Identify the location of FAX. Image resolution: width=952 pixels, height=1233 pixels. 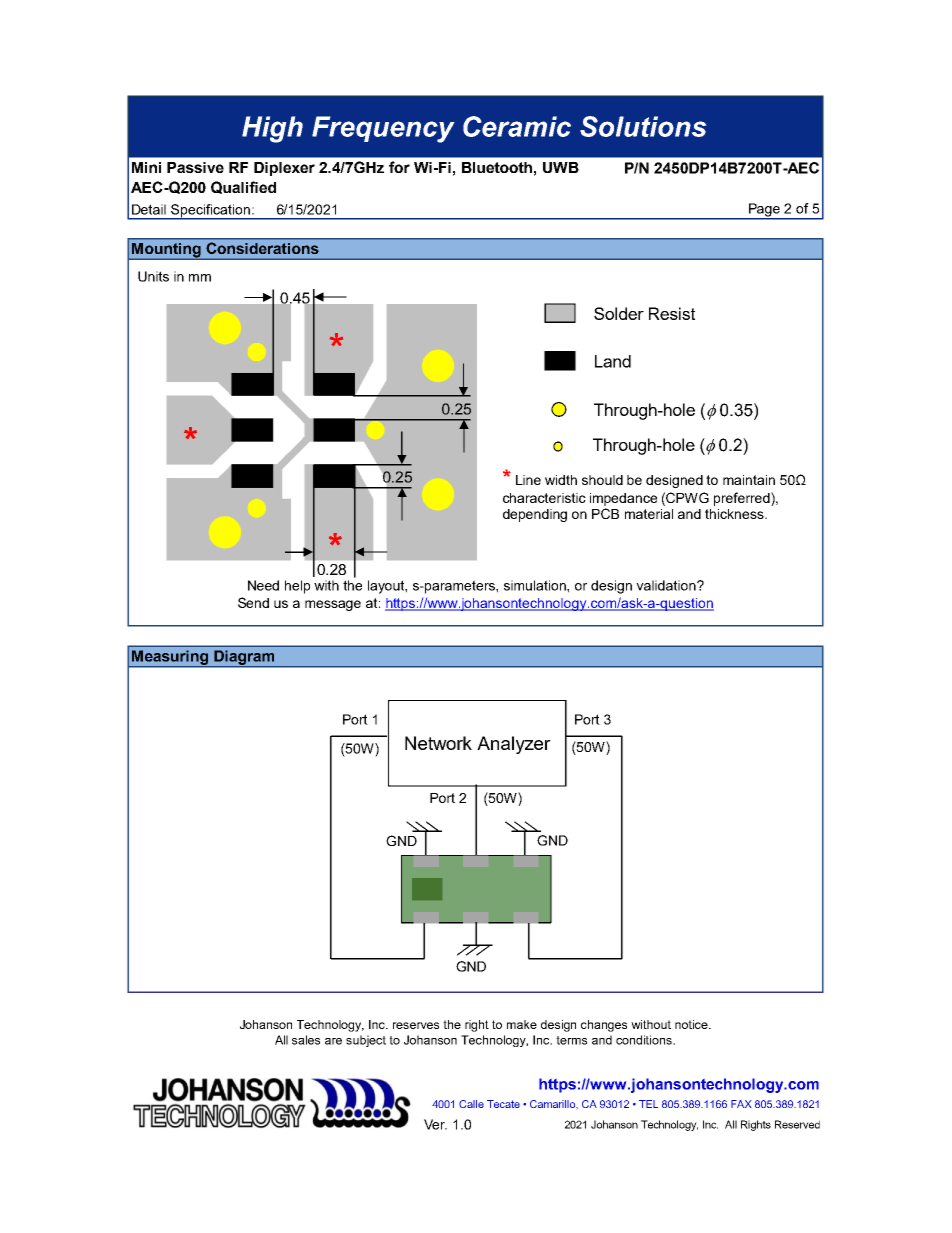
(741, 1104).
